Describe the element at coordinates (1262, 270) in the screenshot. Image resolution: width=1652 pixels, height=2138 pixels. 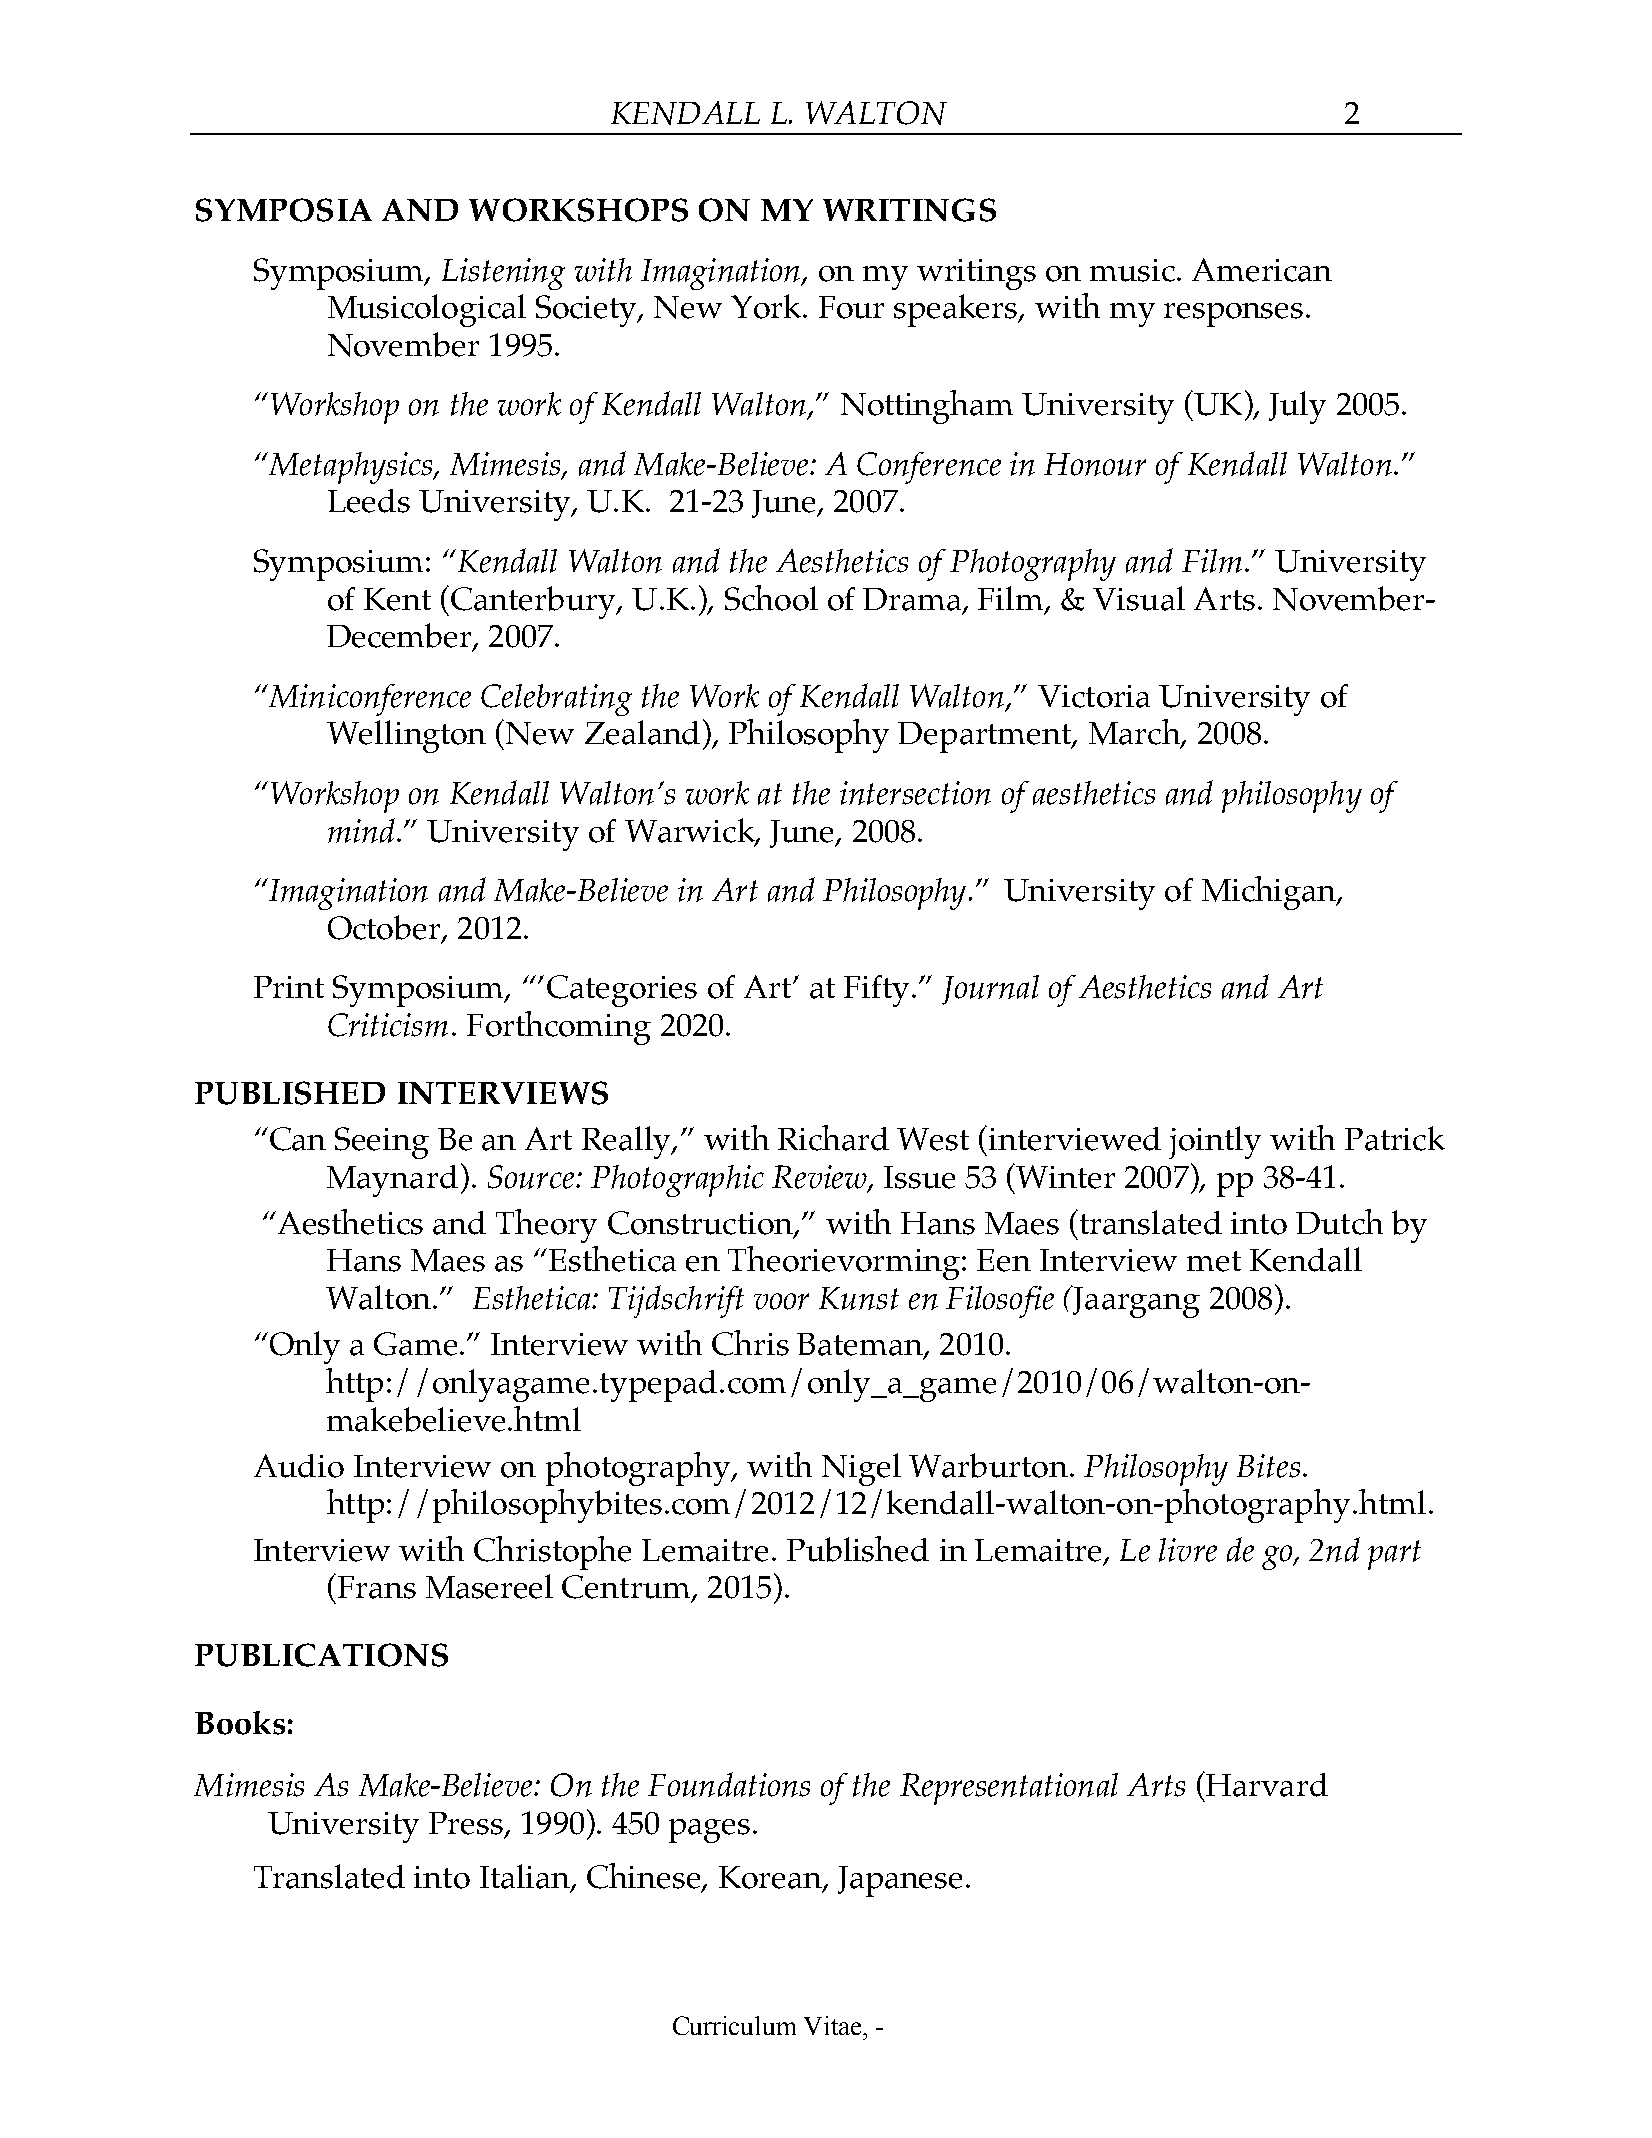
I see `American` at that location.
